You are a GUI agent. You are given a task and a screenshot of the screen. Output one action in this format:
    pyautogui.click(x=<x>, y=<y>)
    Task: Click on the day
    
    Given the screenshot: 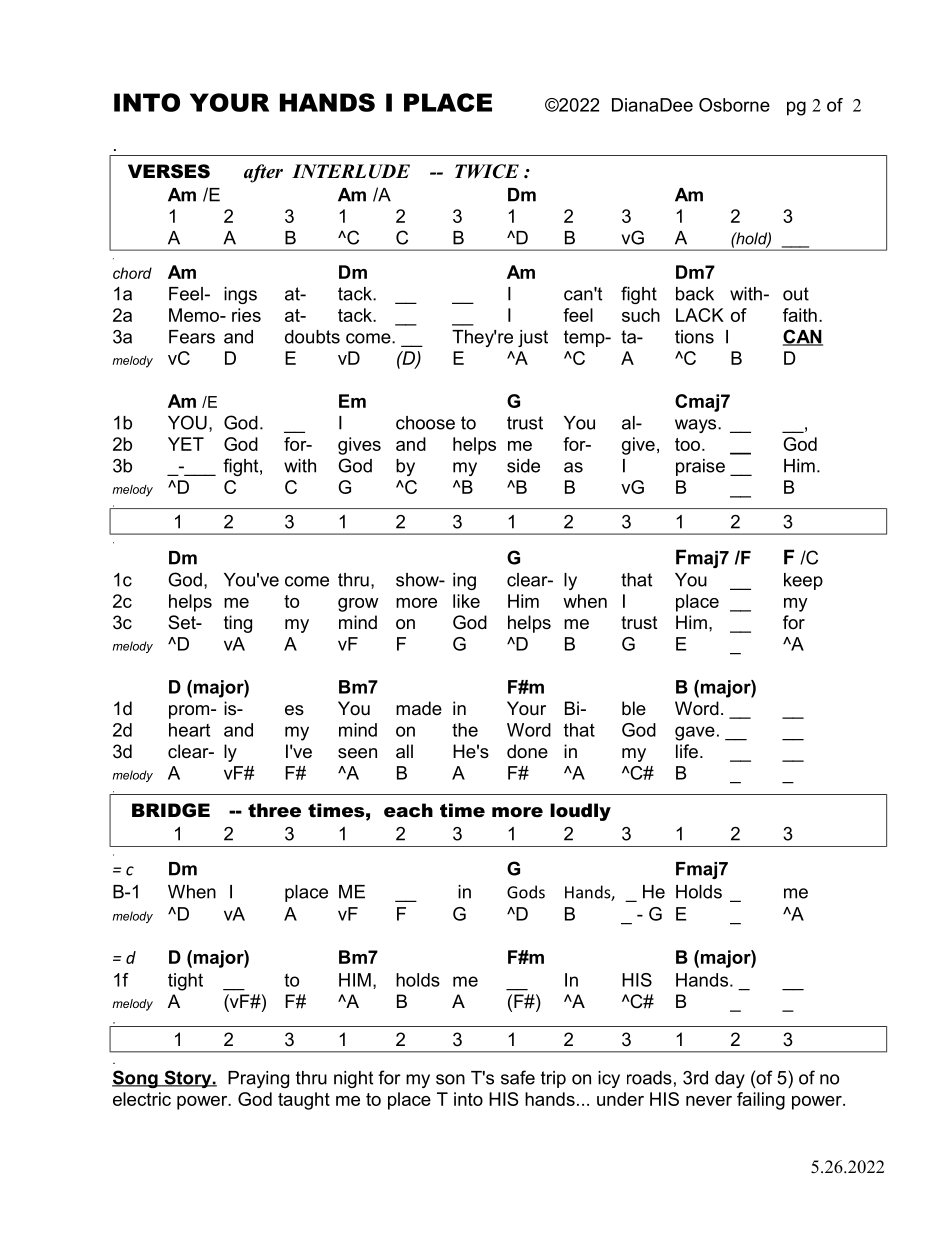 What is the action you would take?
    pyautogui.click(x=730, y=1079)
